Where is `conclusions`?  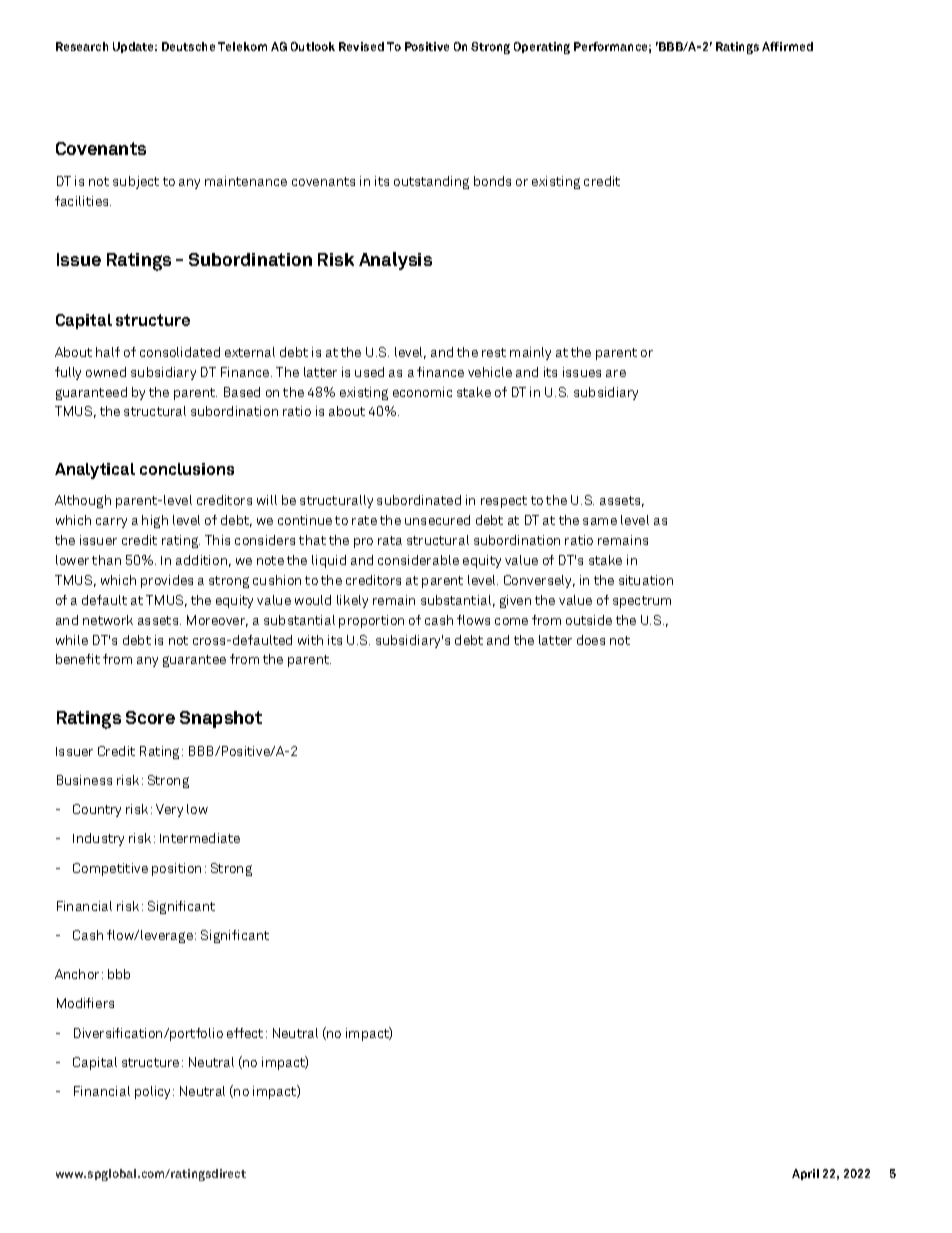 conclusions is located at coordinates (187, 469).
